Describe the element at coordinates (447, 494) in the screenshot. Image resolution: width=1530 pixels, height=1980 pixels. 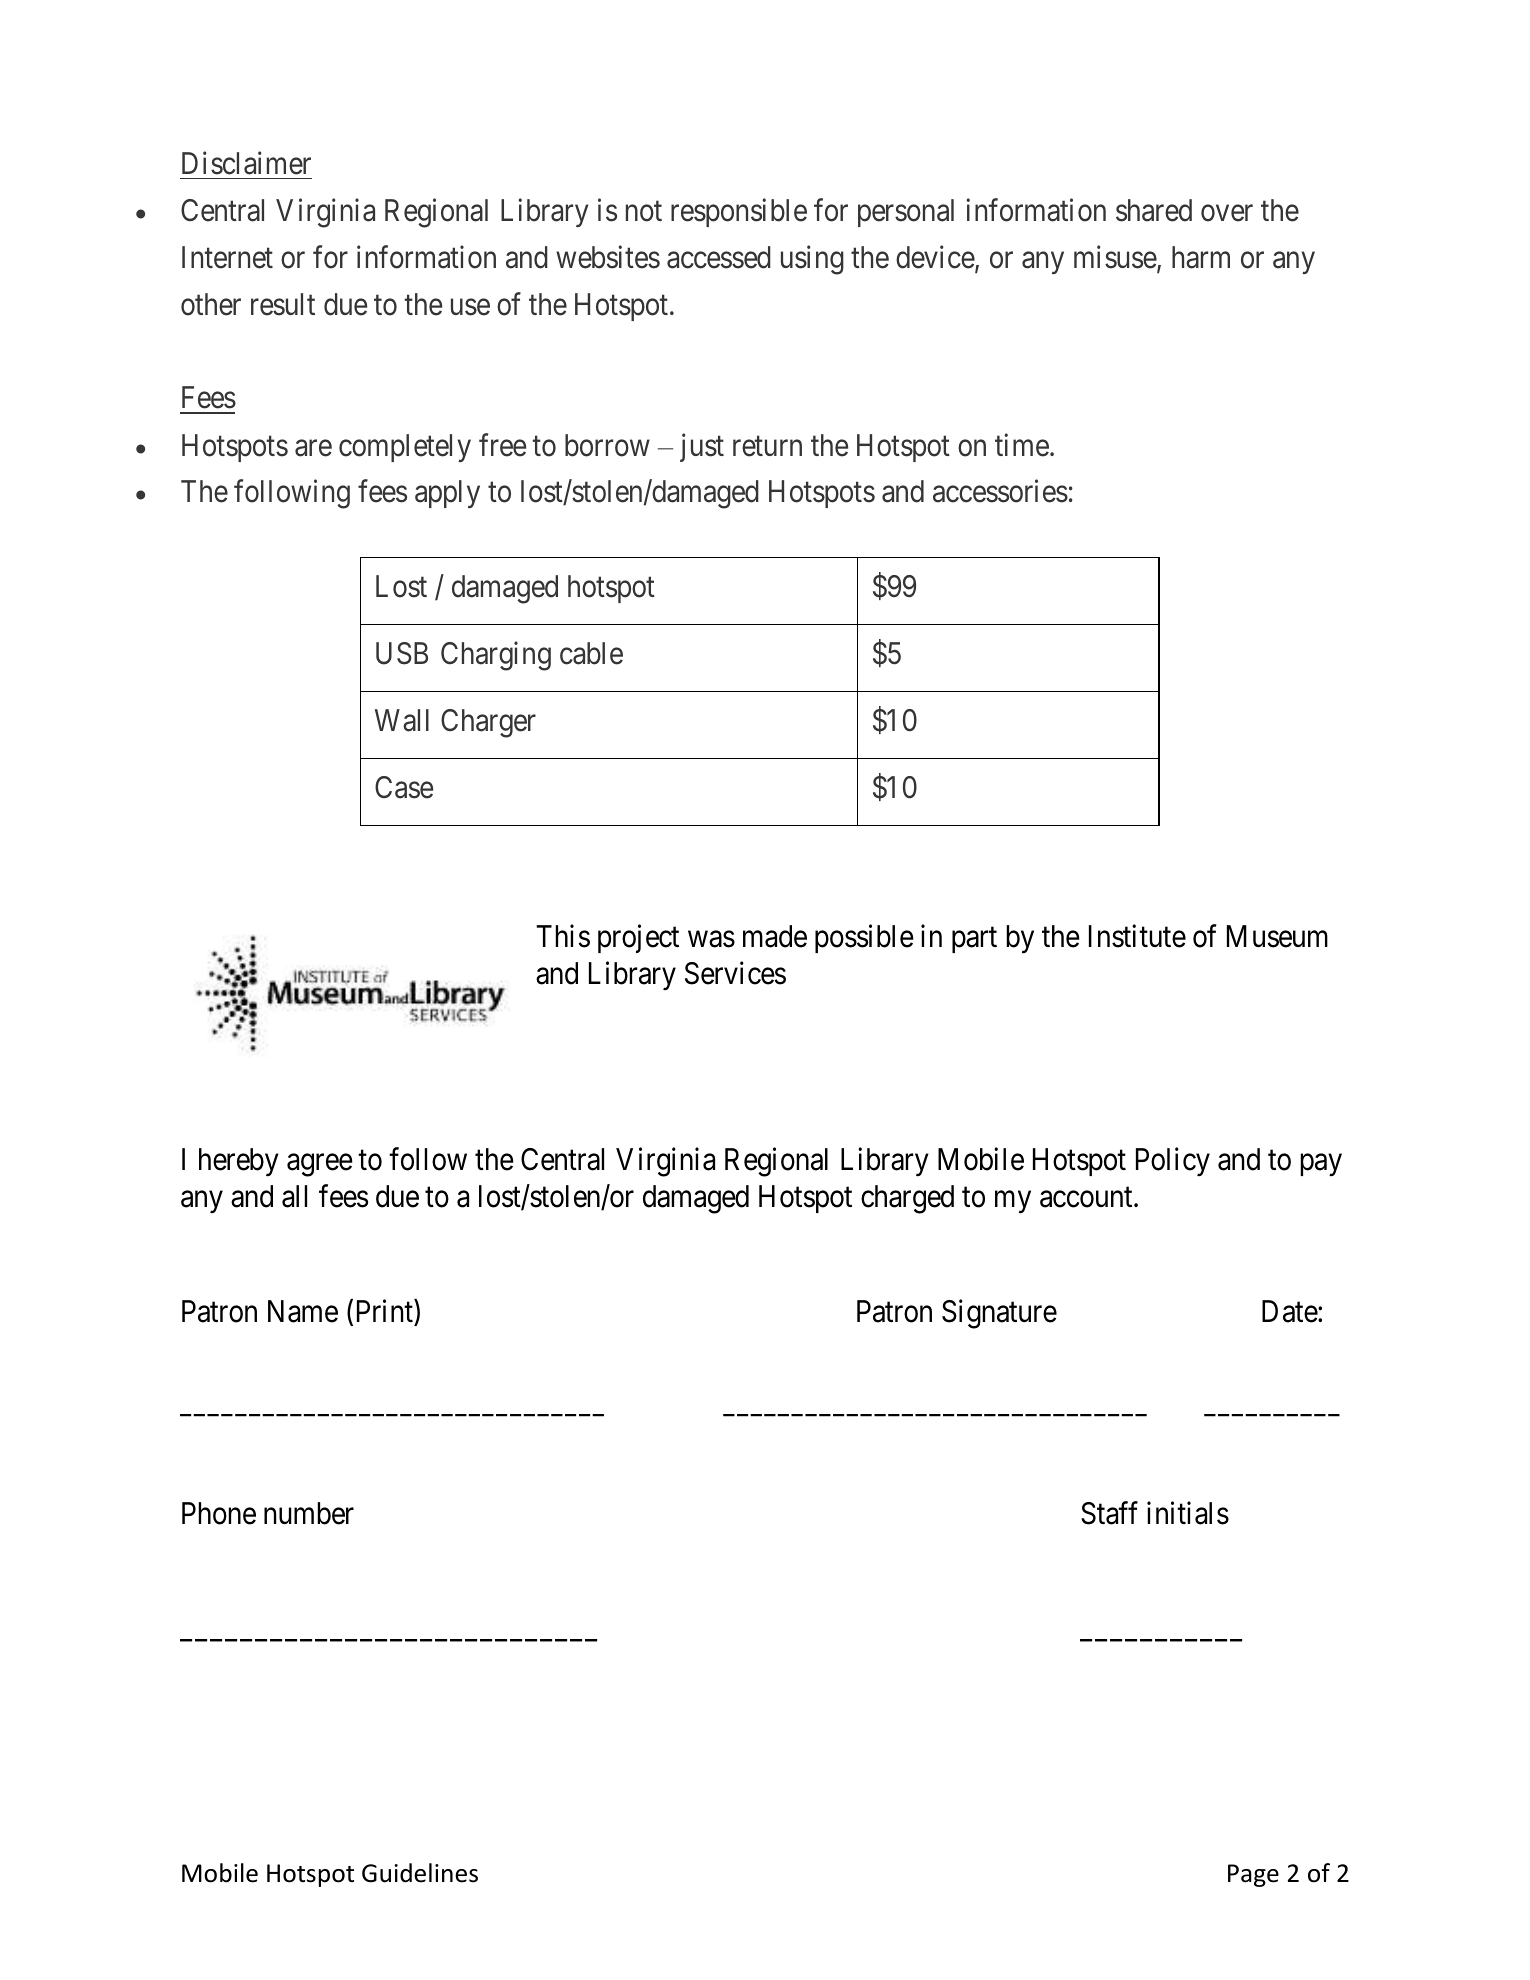
I see `apply` at that location.
